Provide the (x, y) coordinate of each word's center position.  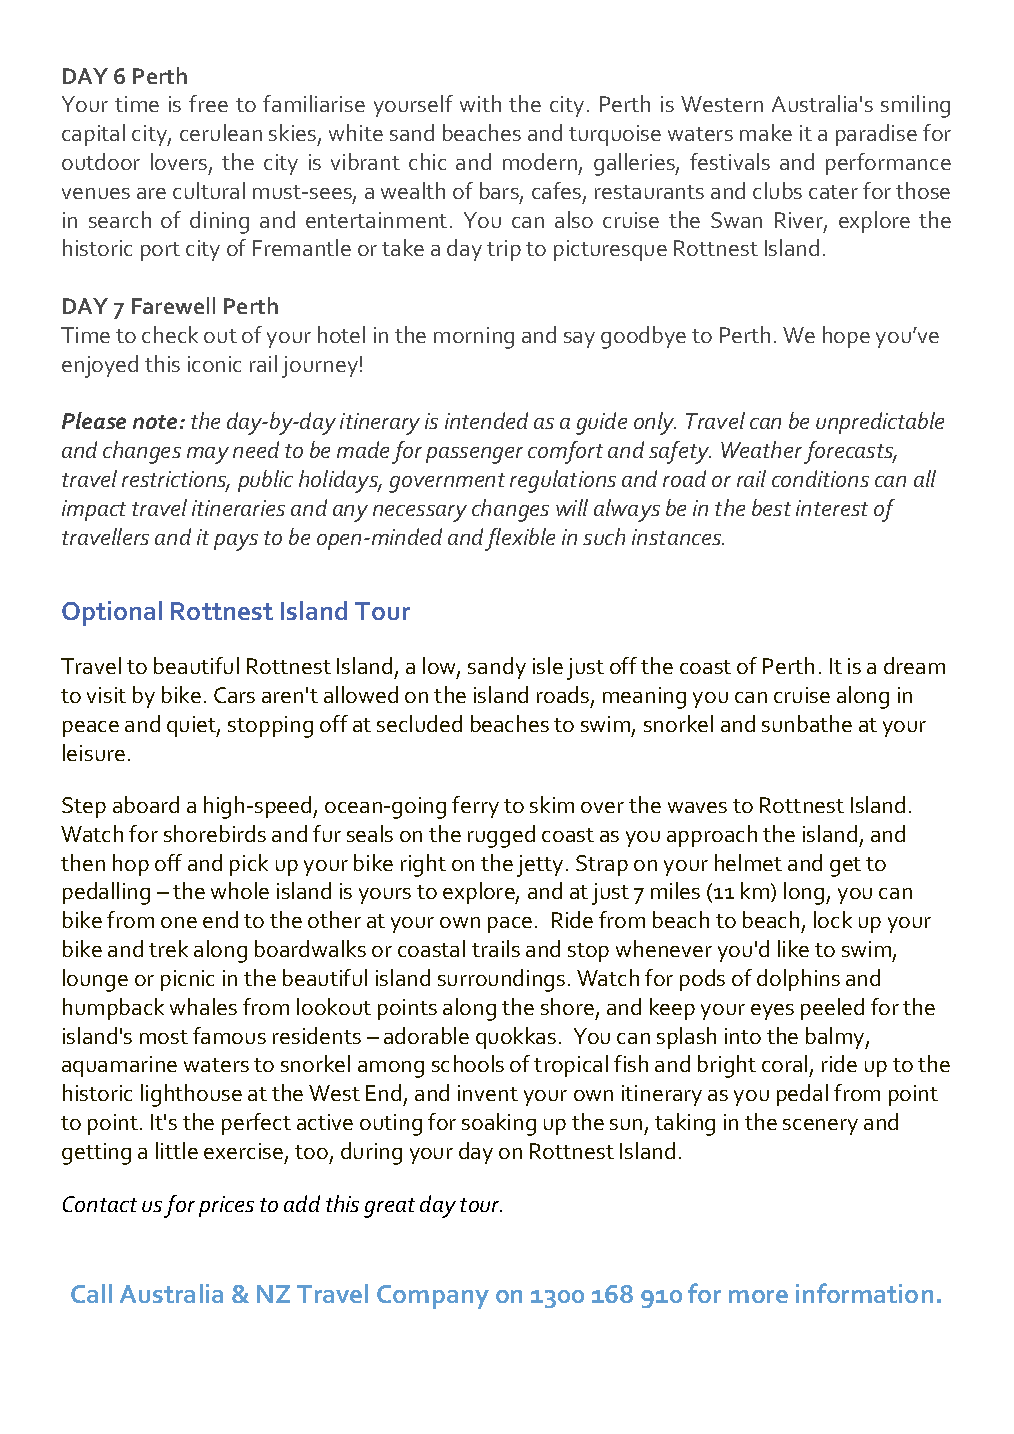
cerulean (221, 132)
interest (832, 508)
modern (540, 161)
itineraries (238, 508)
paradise (876, 135)
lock (833, 919)
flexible (520, 539)
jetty (540, 866)
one (179, 922)
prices (226, 1206)
